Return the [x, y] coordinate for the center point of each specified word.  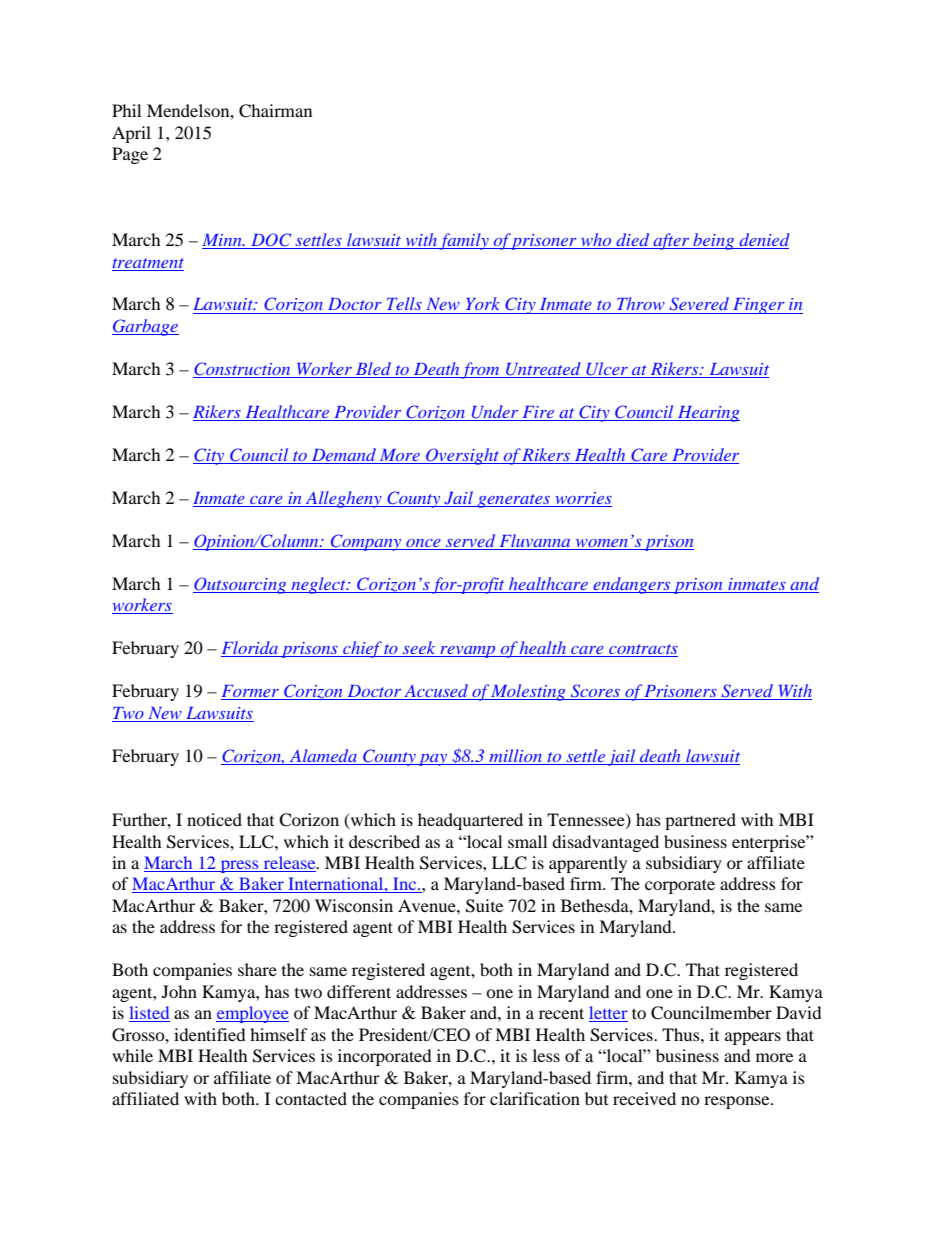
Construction [243, 370]
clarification [535, 1098]
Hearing [707, 414]
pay [433, 760]
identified [210, 1034]
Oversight [463, 456]
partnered [700, 821]
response [738, 1102]
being [714, 241]
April [131, 134]
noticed [214, 819]
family [464, 241]
